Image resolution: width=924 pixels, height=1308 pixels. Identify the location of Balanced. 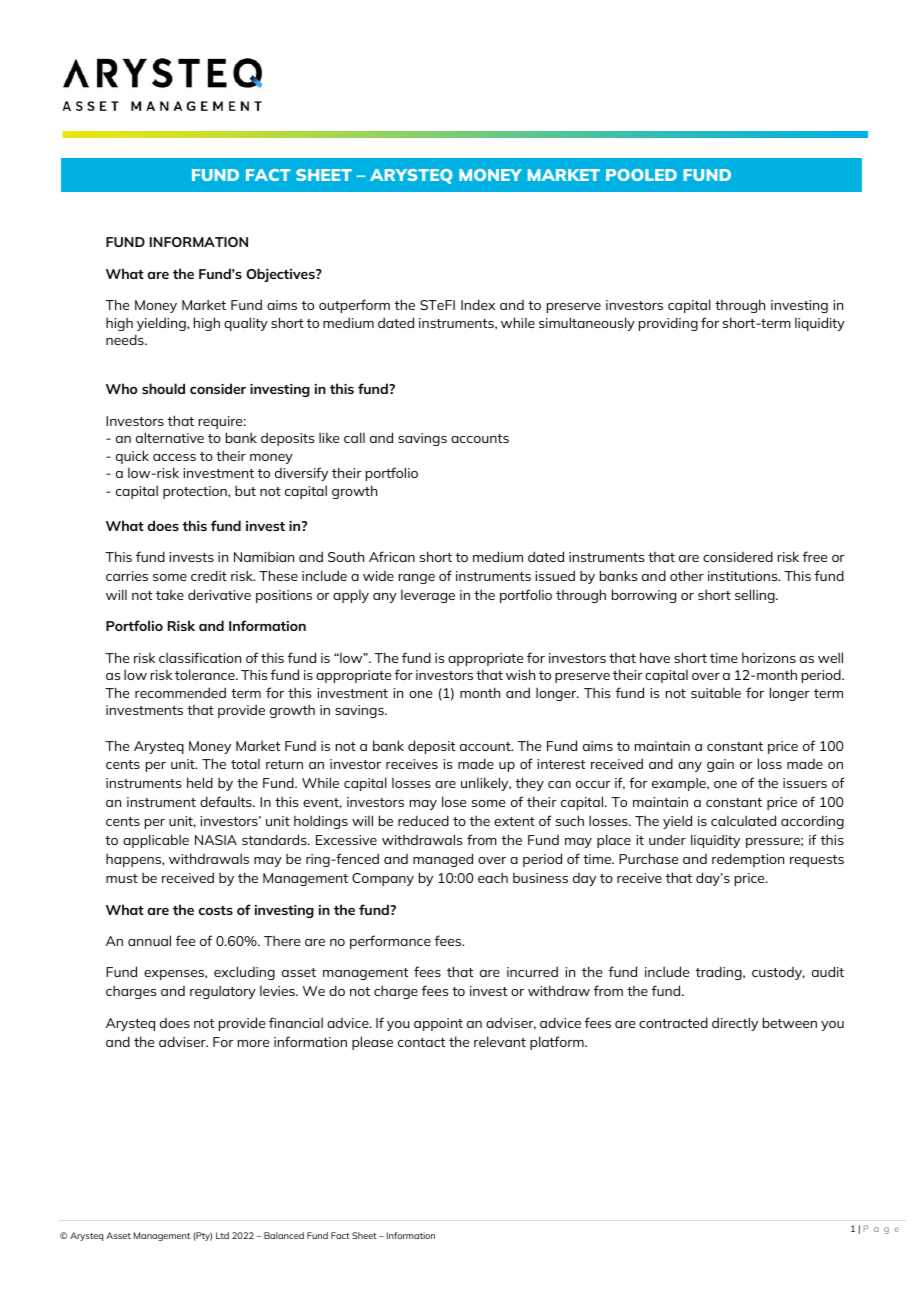
(284, 1235).
